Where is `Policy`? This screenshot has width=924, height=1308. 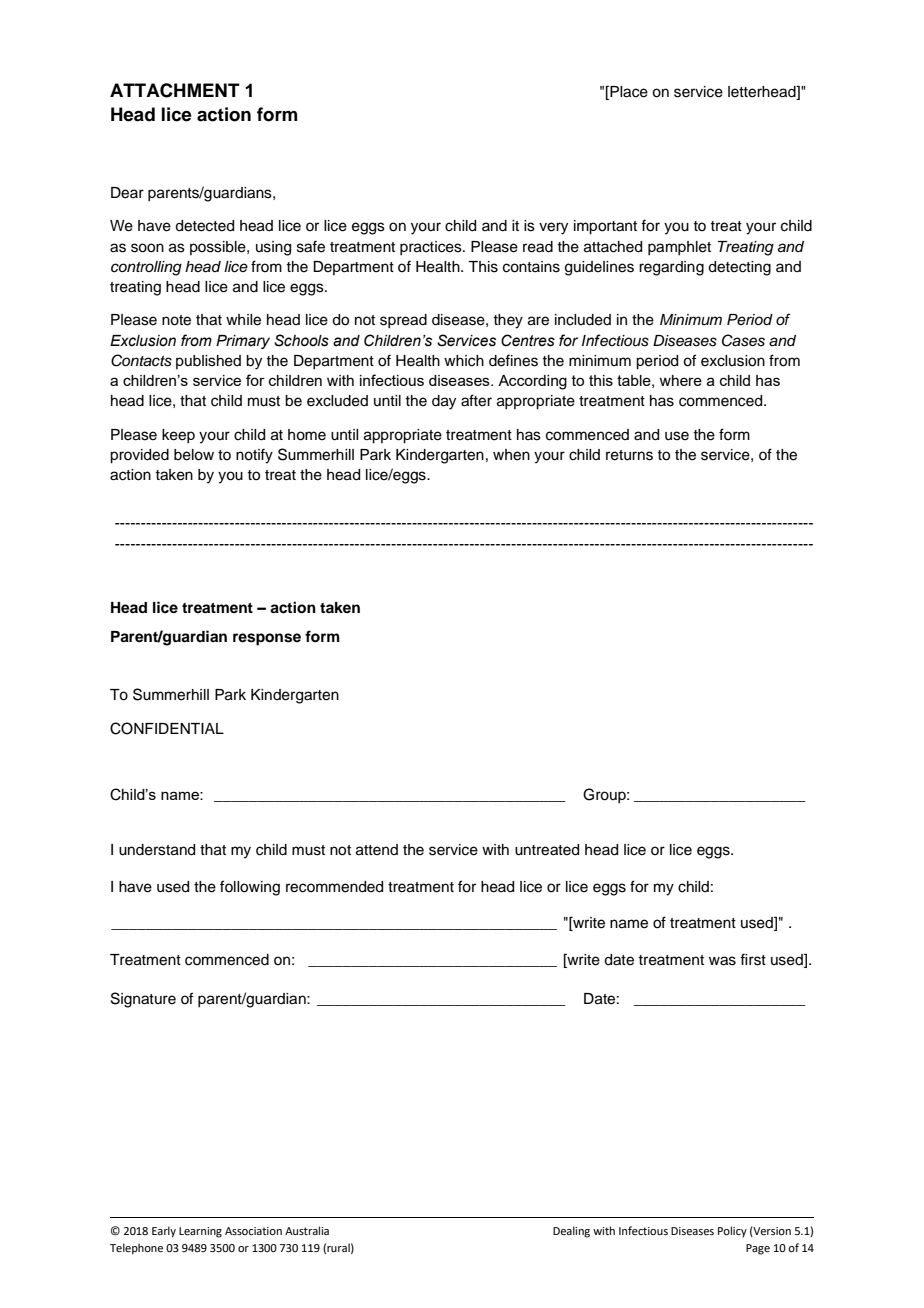
Policy is located at coordinates (732, 1232).
